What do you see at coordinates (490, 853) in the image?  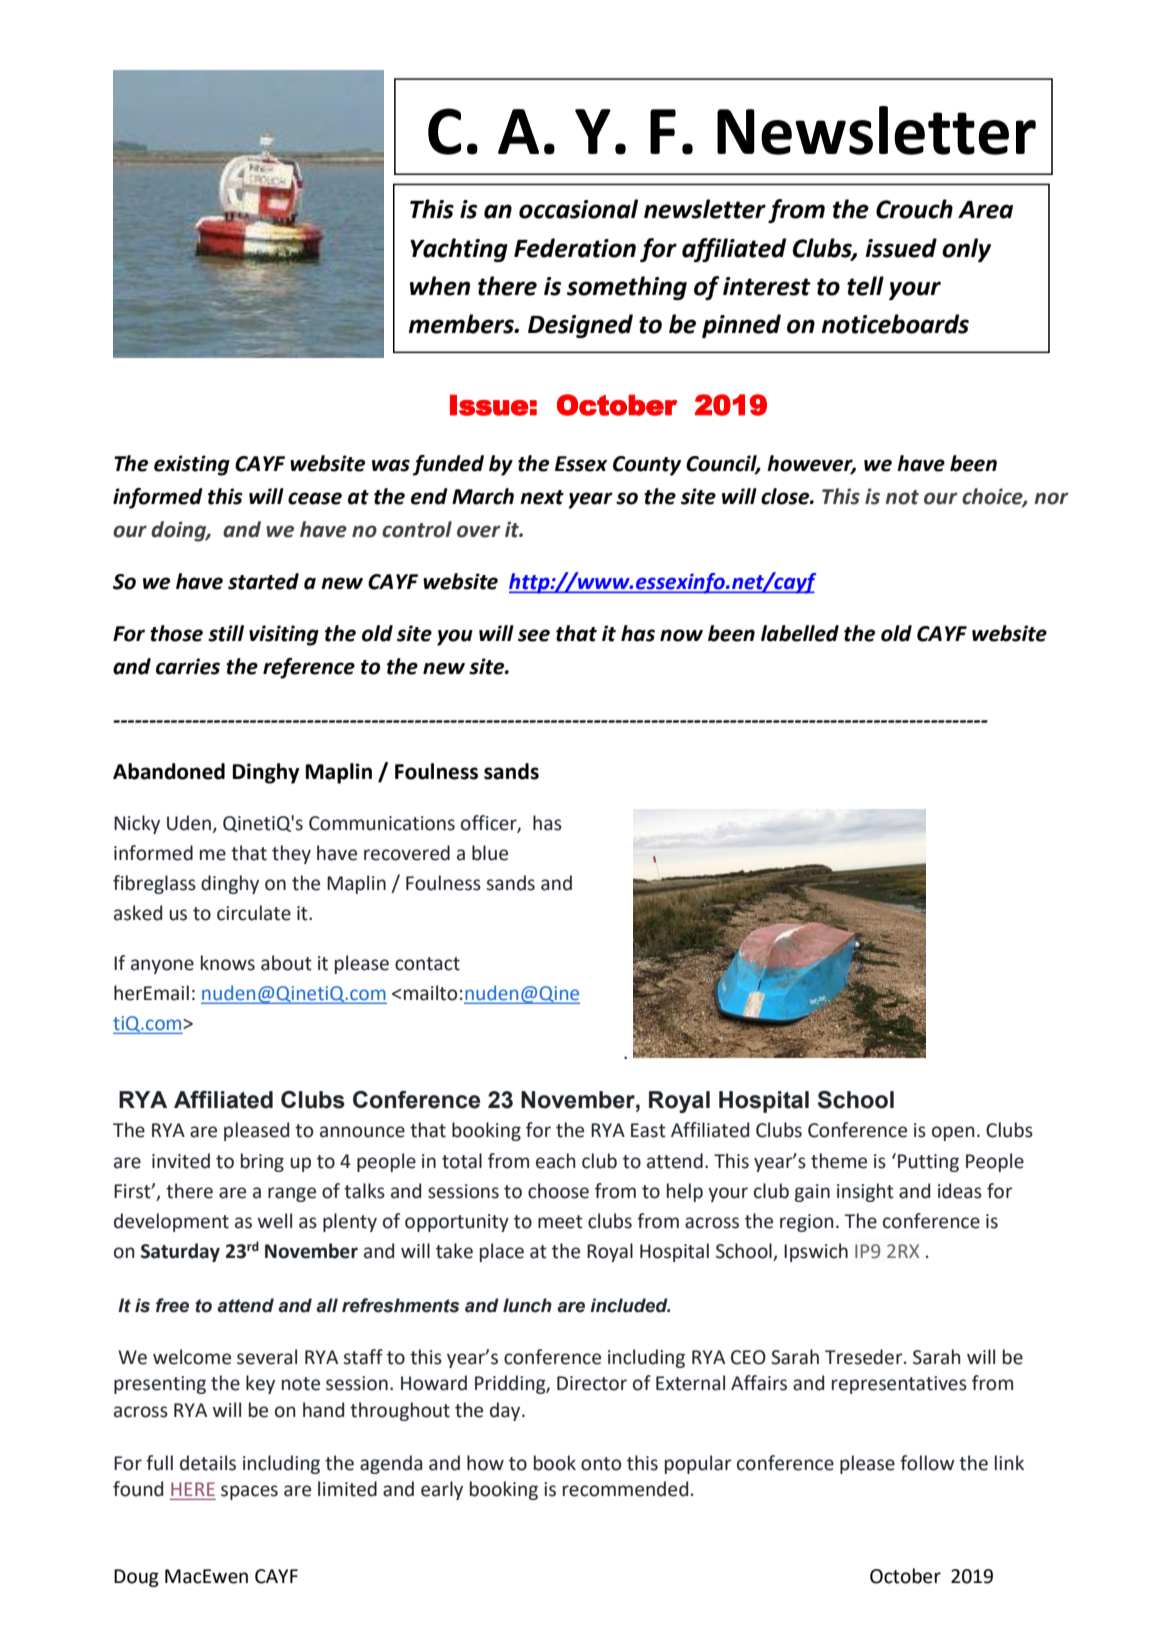 I see `blue` at bounding box center [490, 853].
